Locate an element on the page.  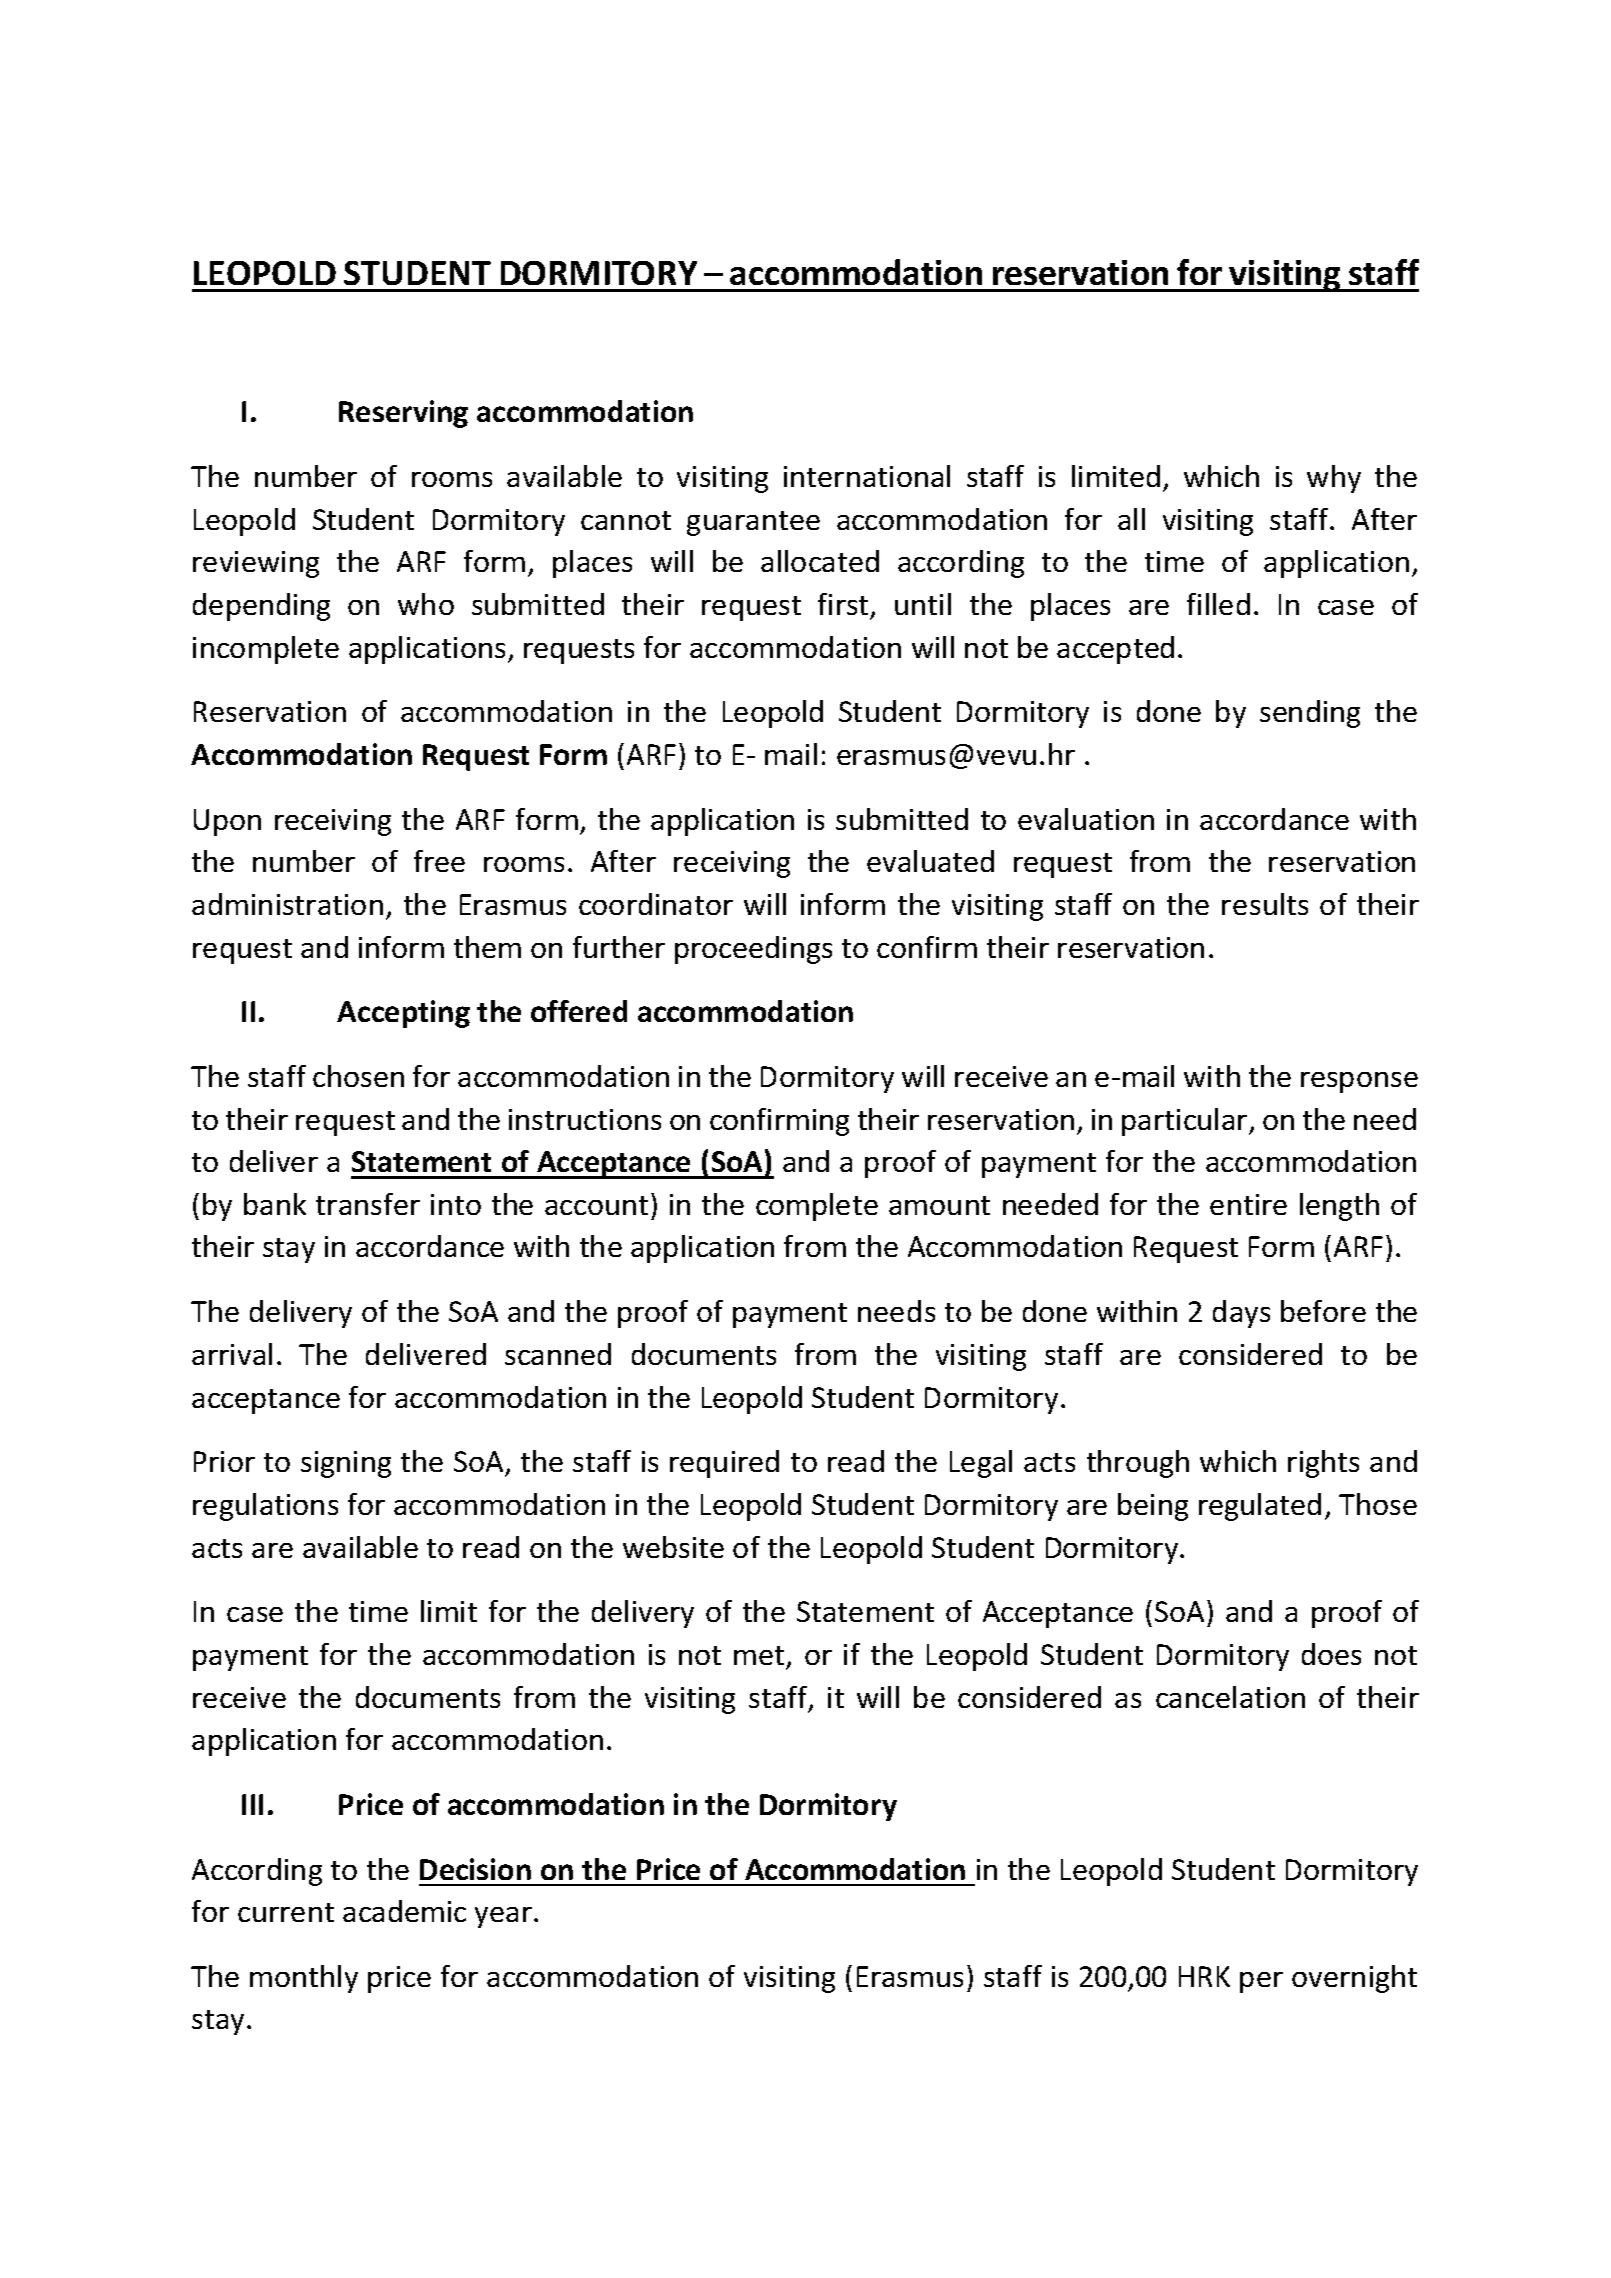
regulated is located at coordinates (1260, 1507).
